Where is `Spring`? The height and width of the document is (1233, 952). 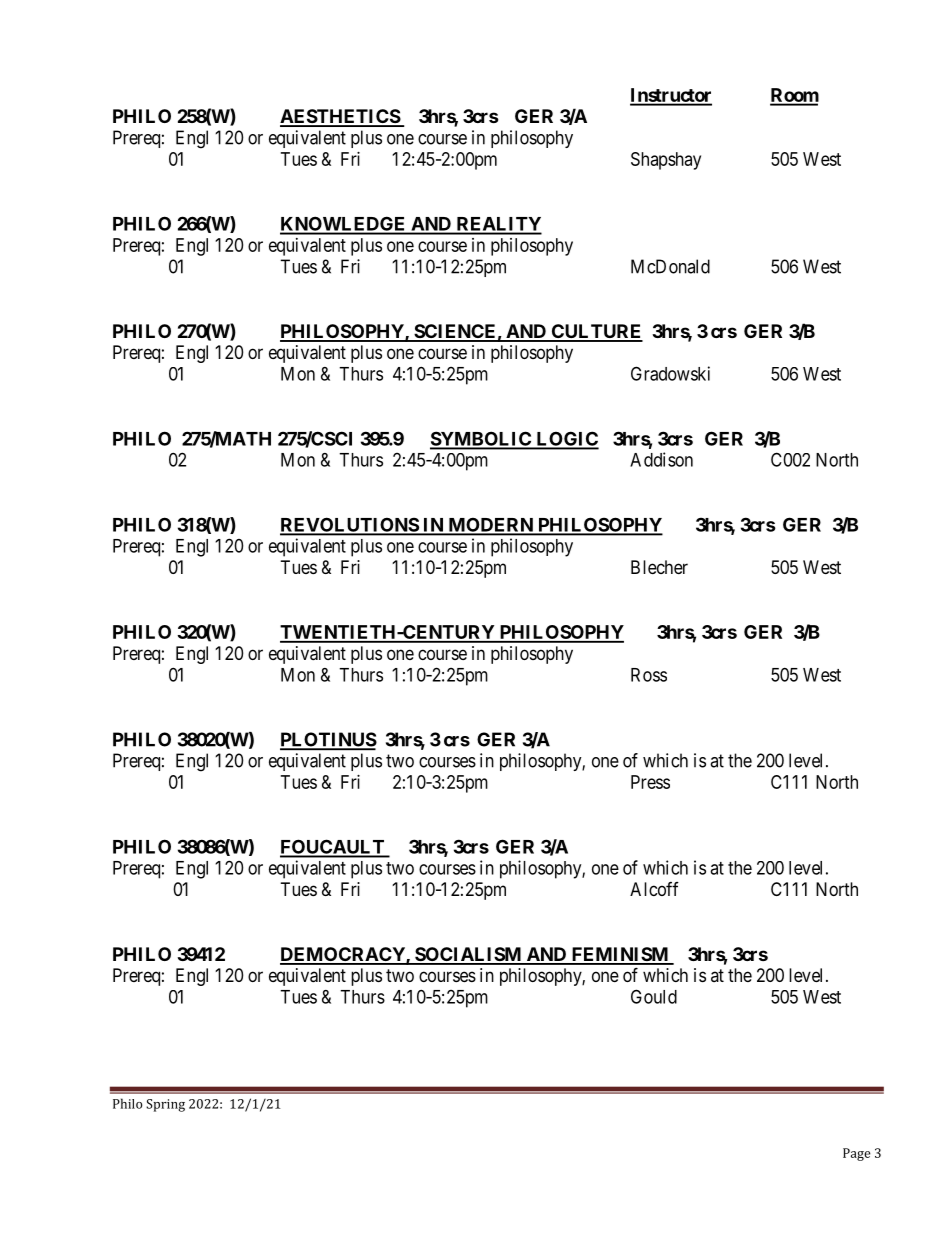
Spring is located at coordinates (165, 1105).
